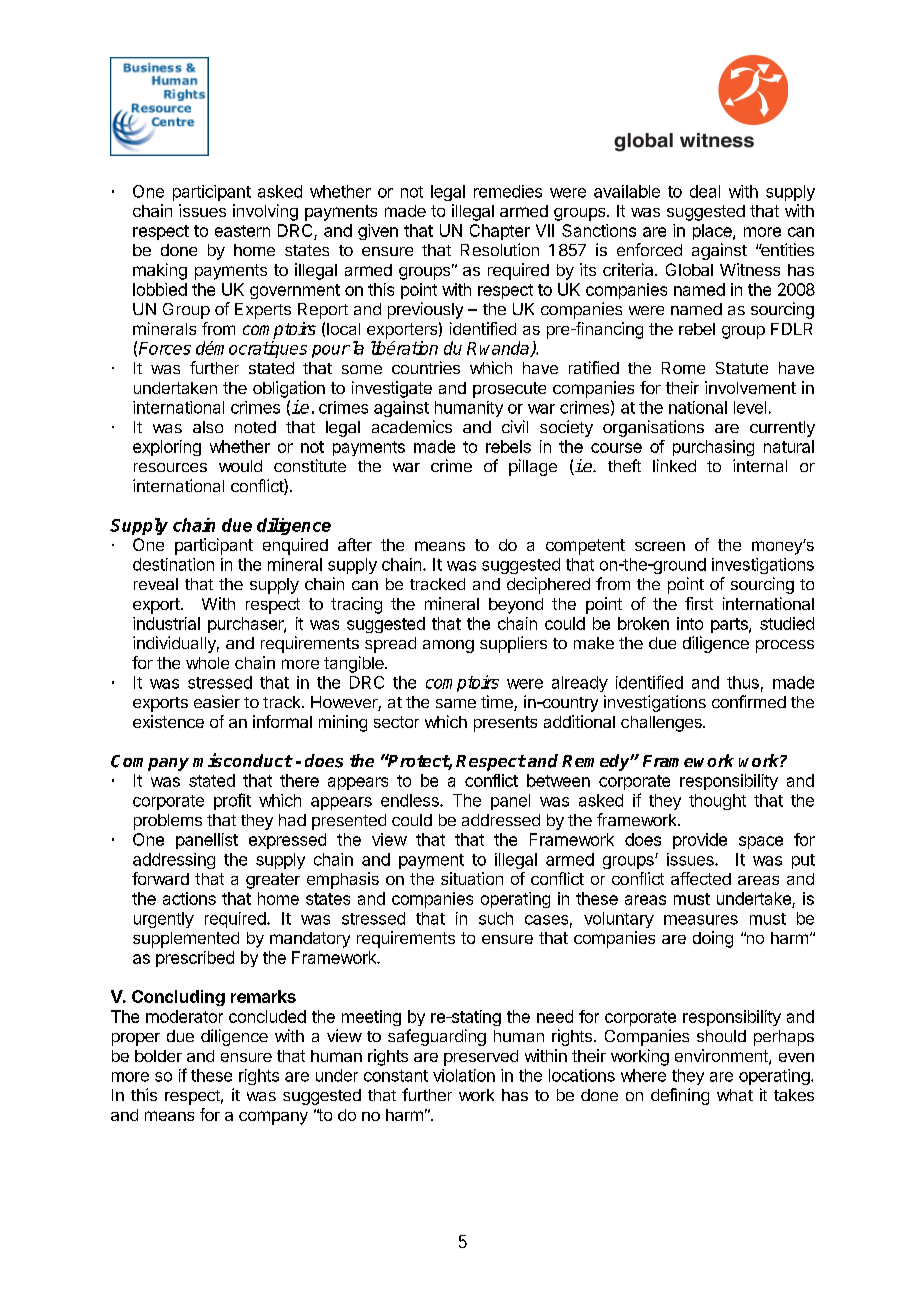  What do you see at coordinates (533, 467) in the image?
I see `pillage` at bounding box center [533, 467].
